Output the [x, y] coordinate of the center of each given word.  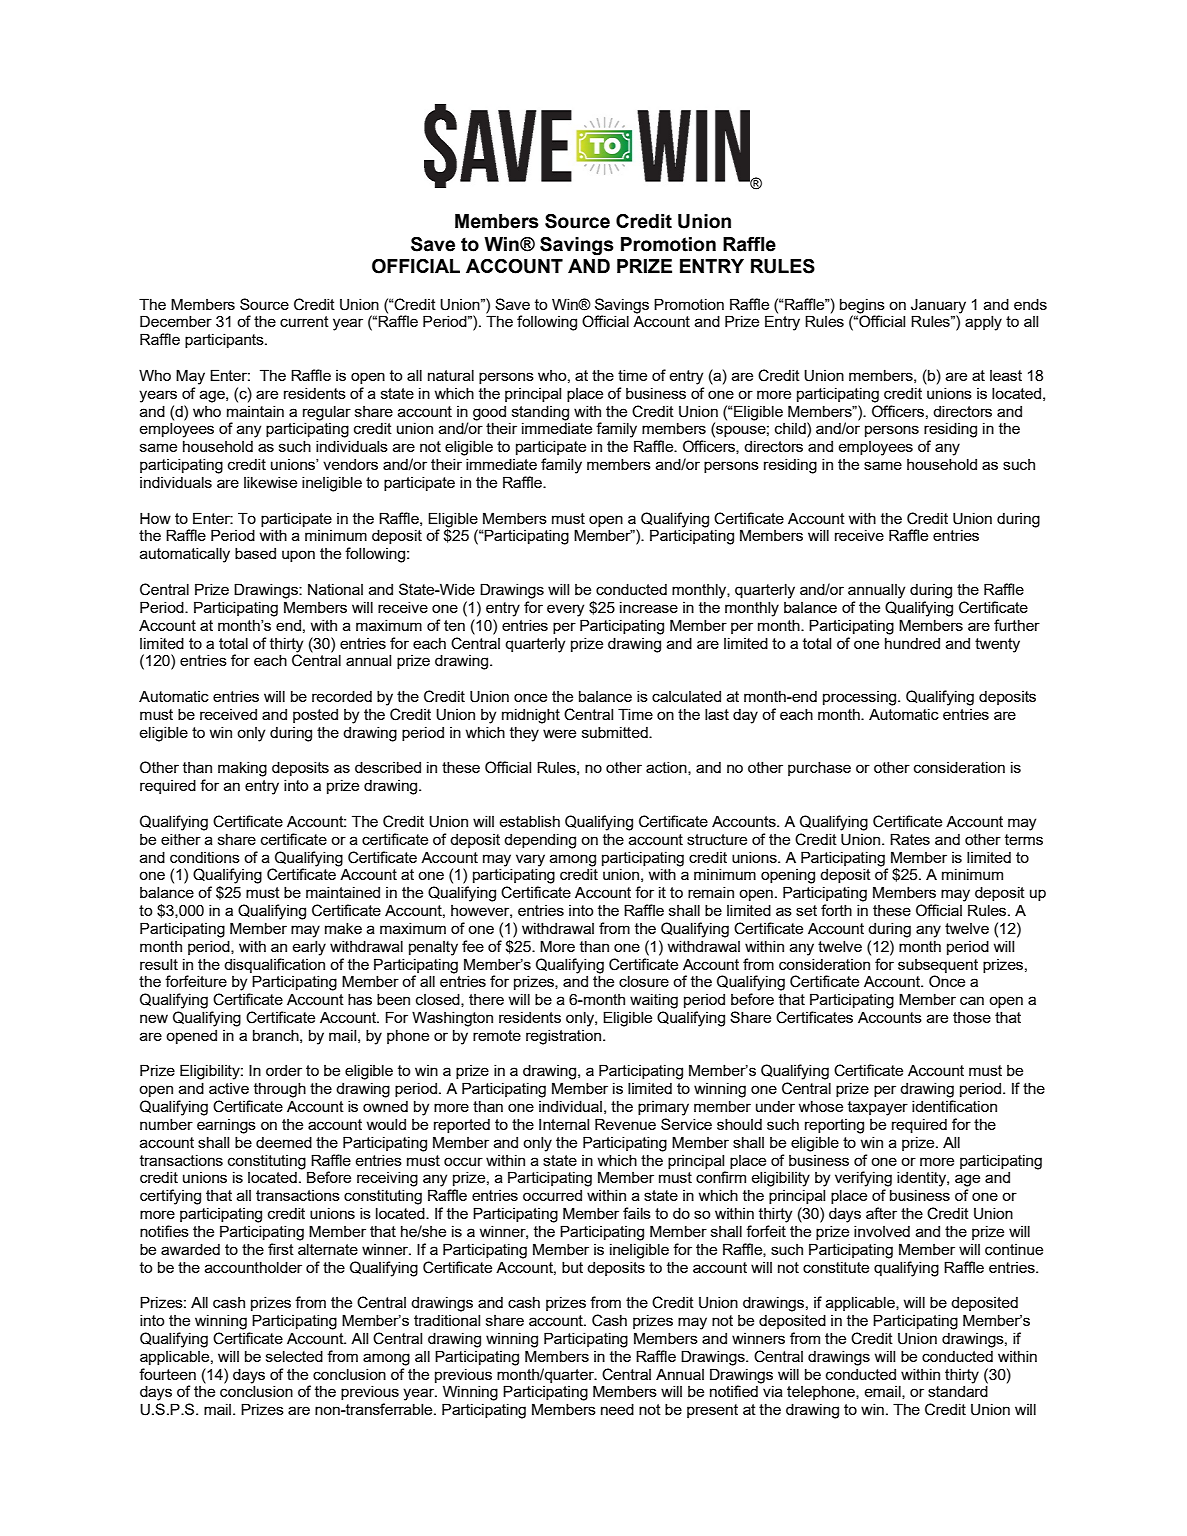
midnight [531, 716]
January [938, 306]
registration [565, 1037]
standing [540, 413]
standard [958, 1391]
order [284, 1070]
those [972, 1017]
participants [225, 340]
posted [315, 716]
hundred [912, 643]
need [617, 1409]
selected [294, 1356]
